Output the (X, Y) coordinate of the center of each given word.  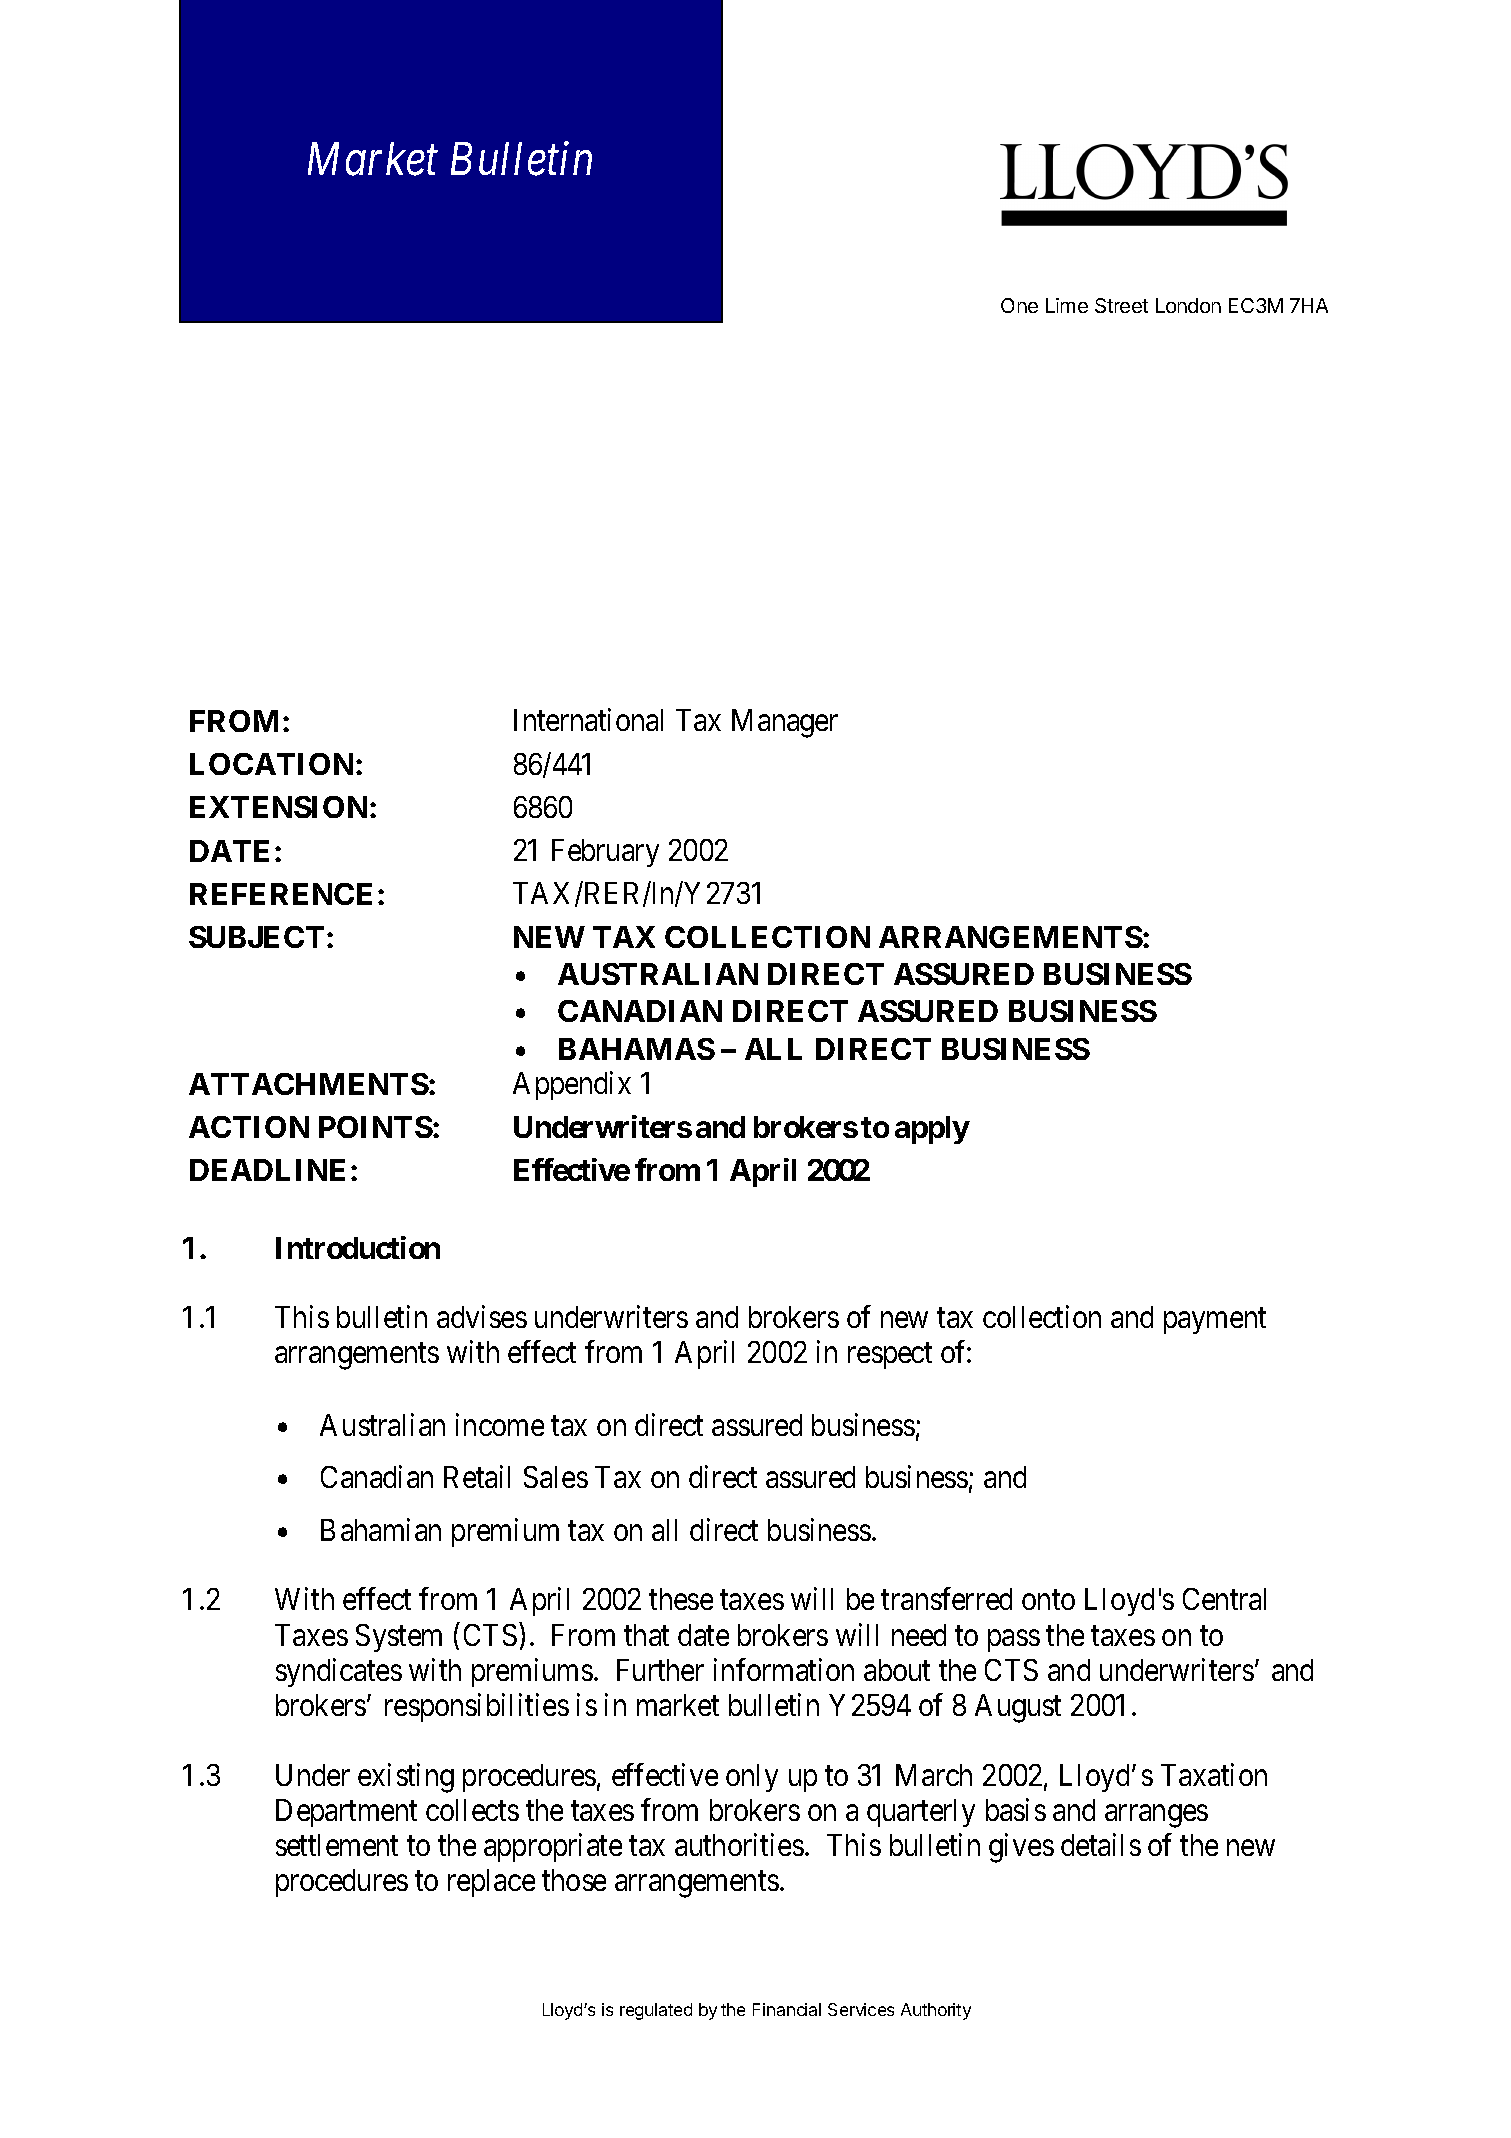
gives (1021, 1848)
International (588, 720)
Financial (787, 2009)
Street (1121, 305)
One (1019, 305)
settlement (337, 1845)
